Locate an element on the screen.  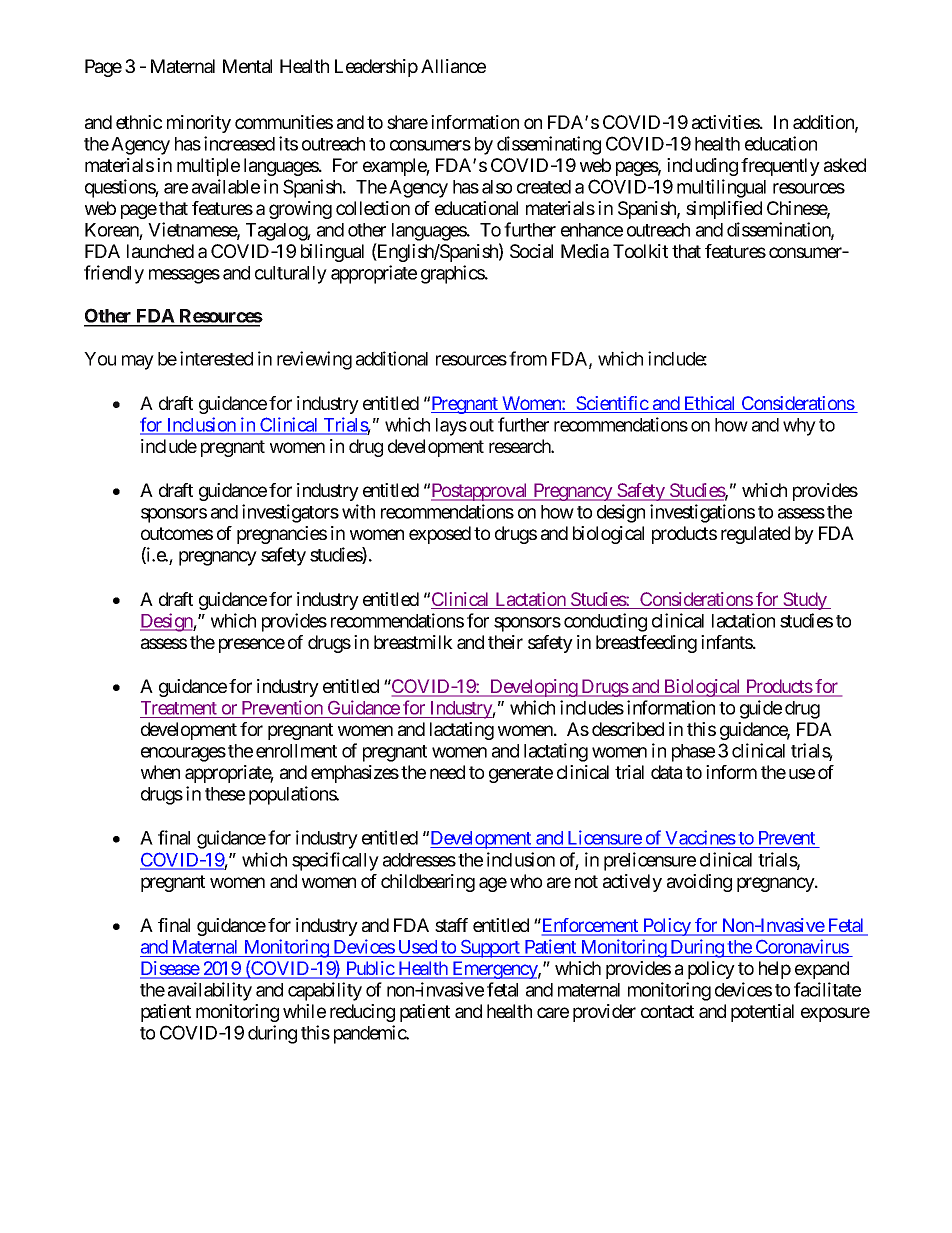
availability is located at coordinates (210, 991).
